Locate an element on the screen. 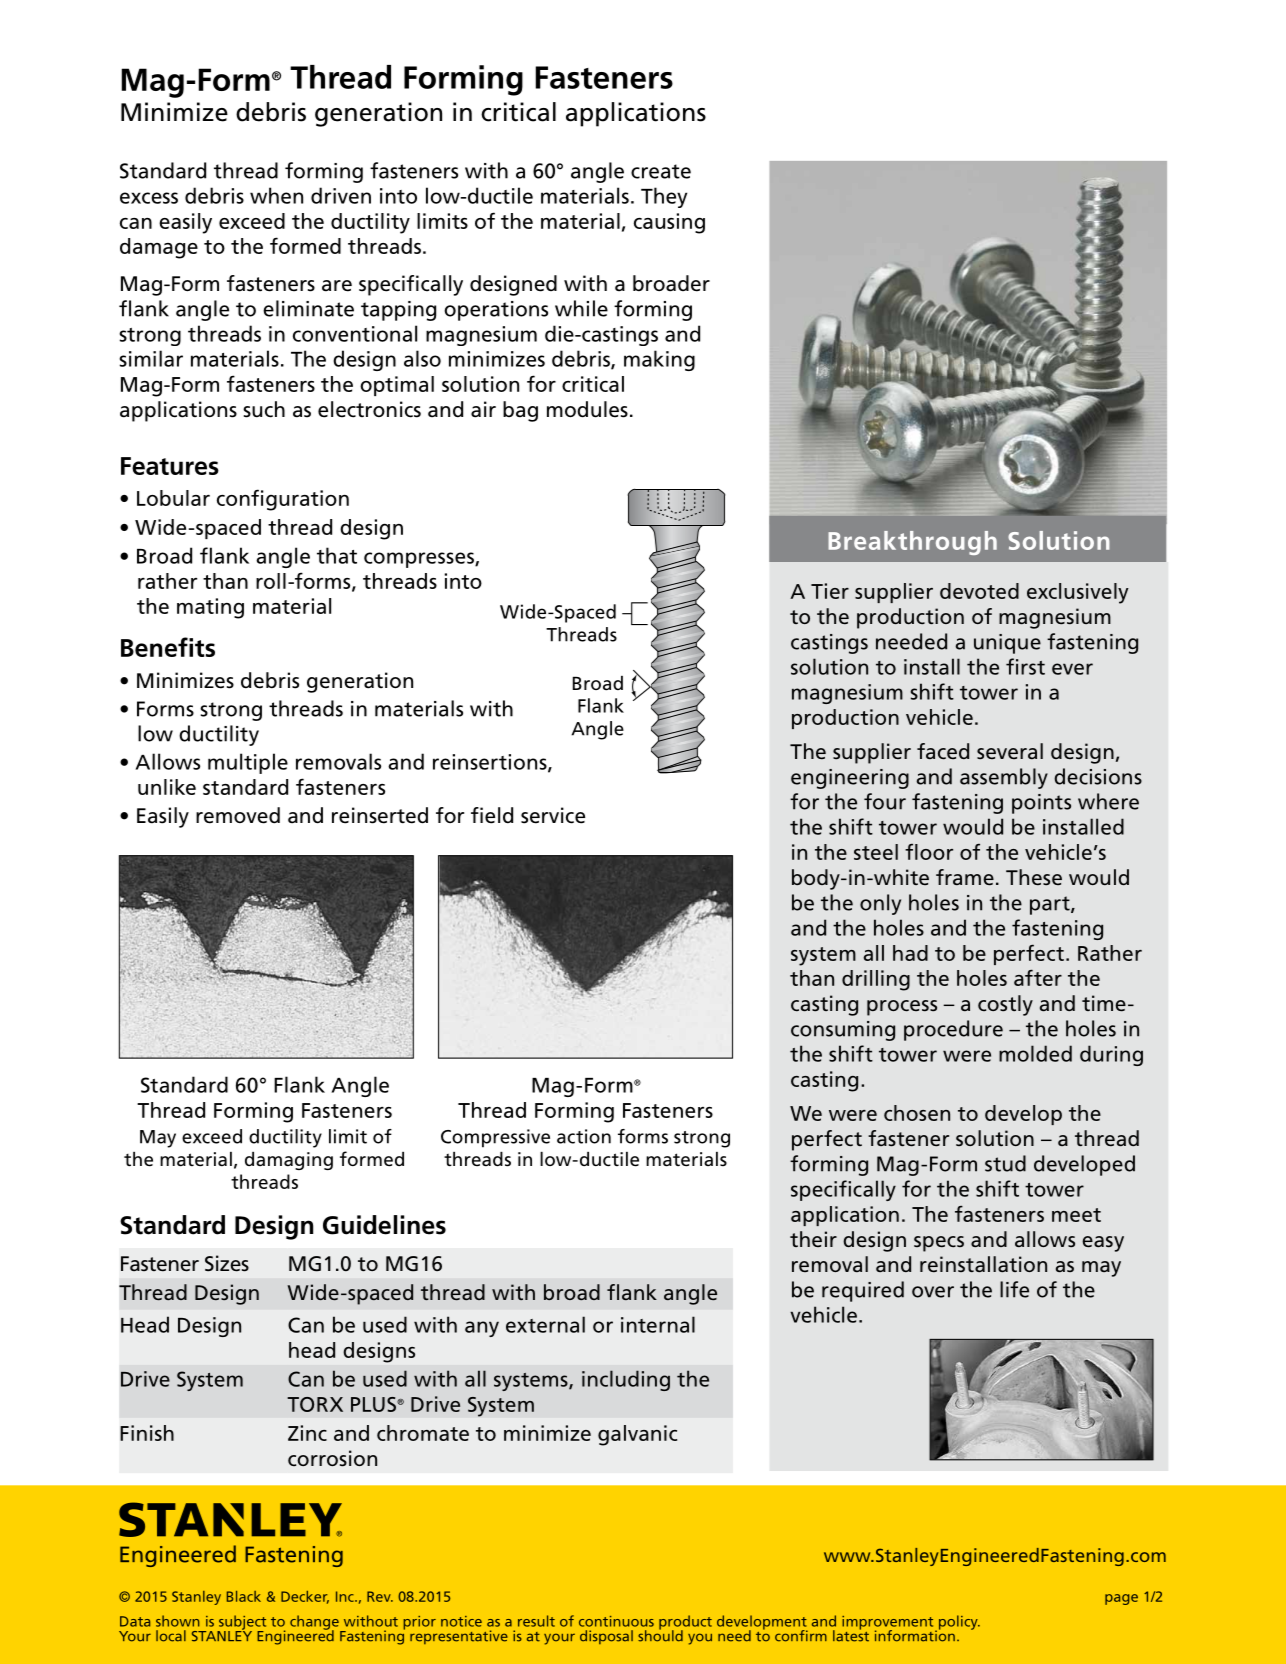 The width and height of the screenshot is (1286, 1664). damaging is located at coordinates (289, 1161).
